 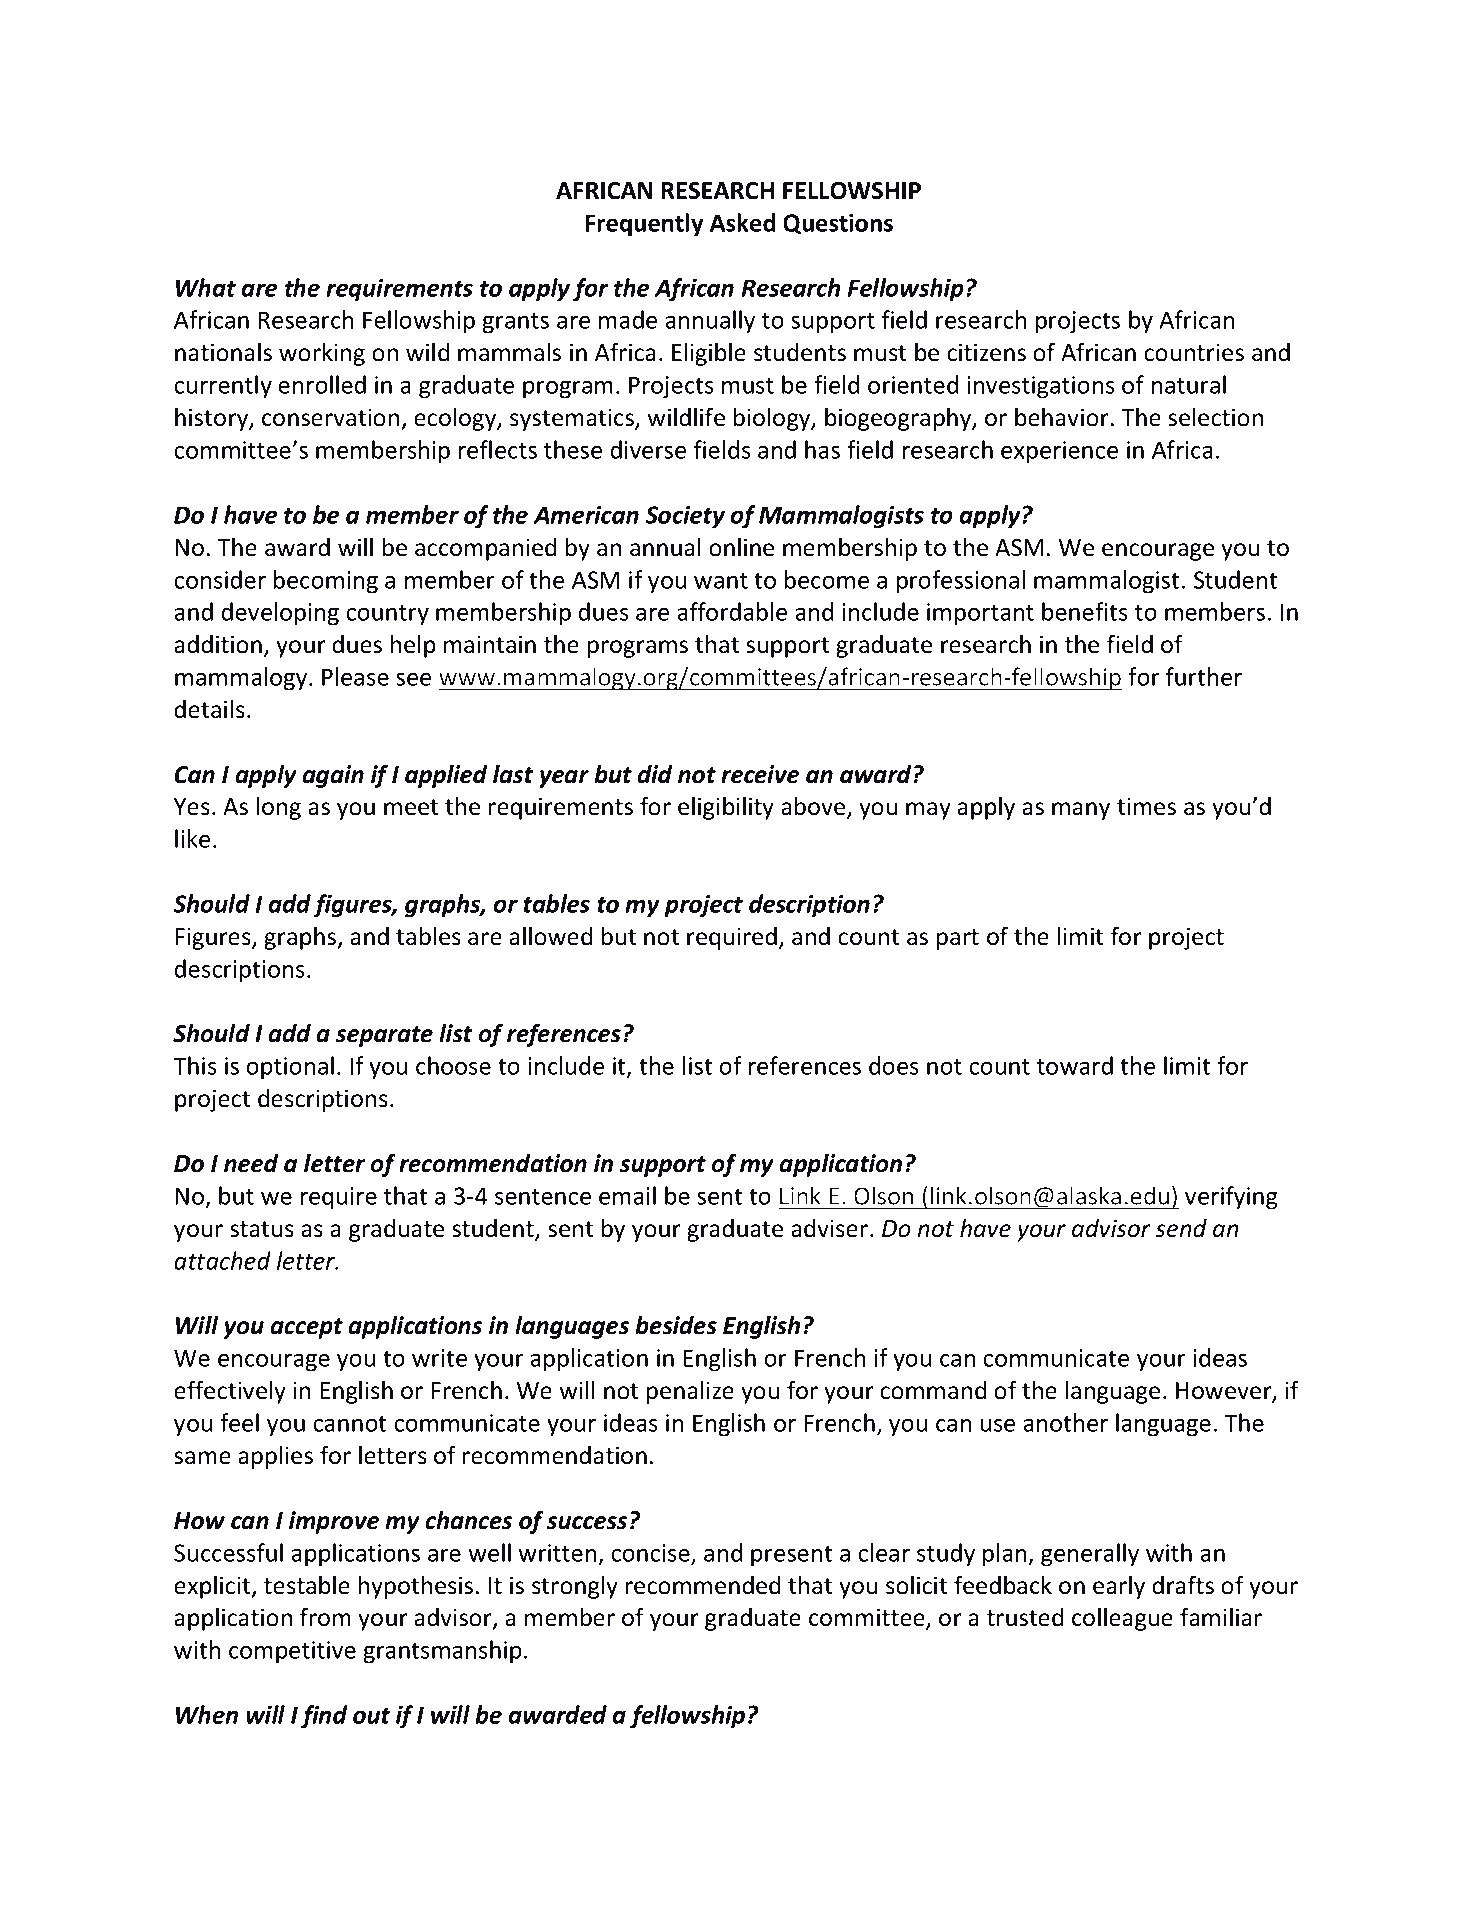 I want to click on competitive, so click(x=292, y=1652).
